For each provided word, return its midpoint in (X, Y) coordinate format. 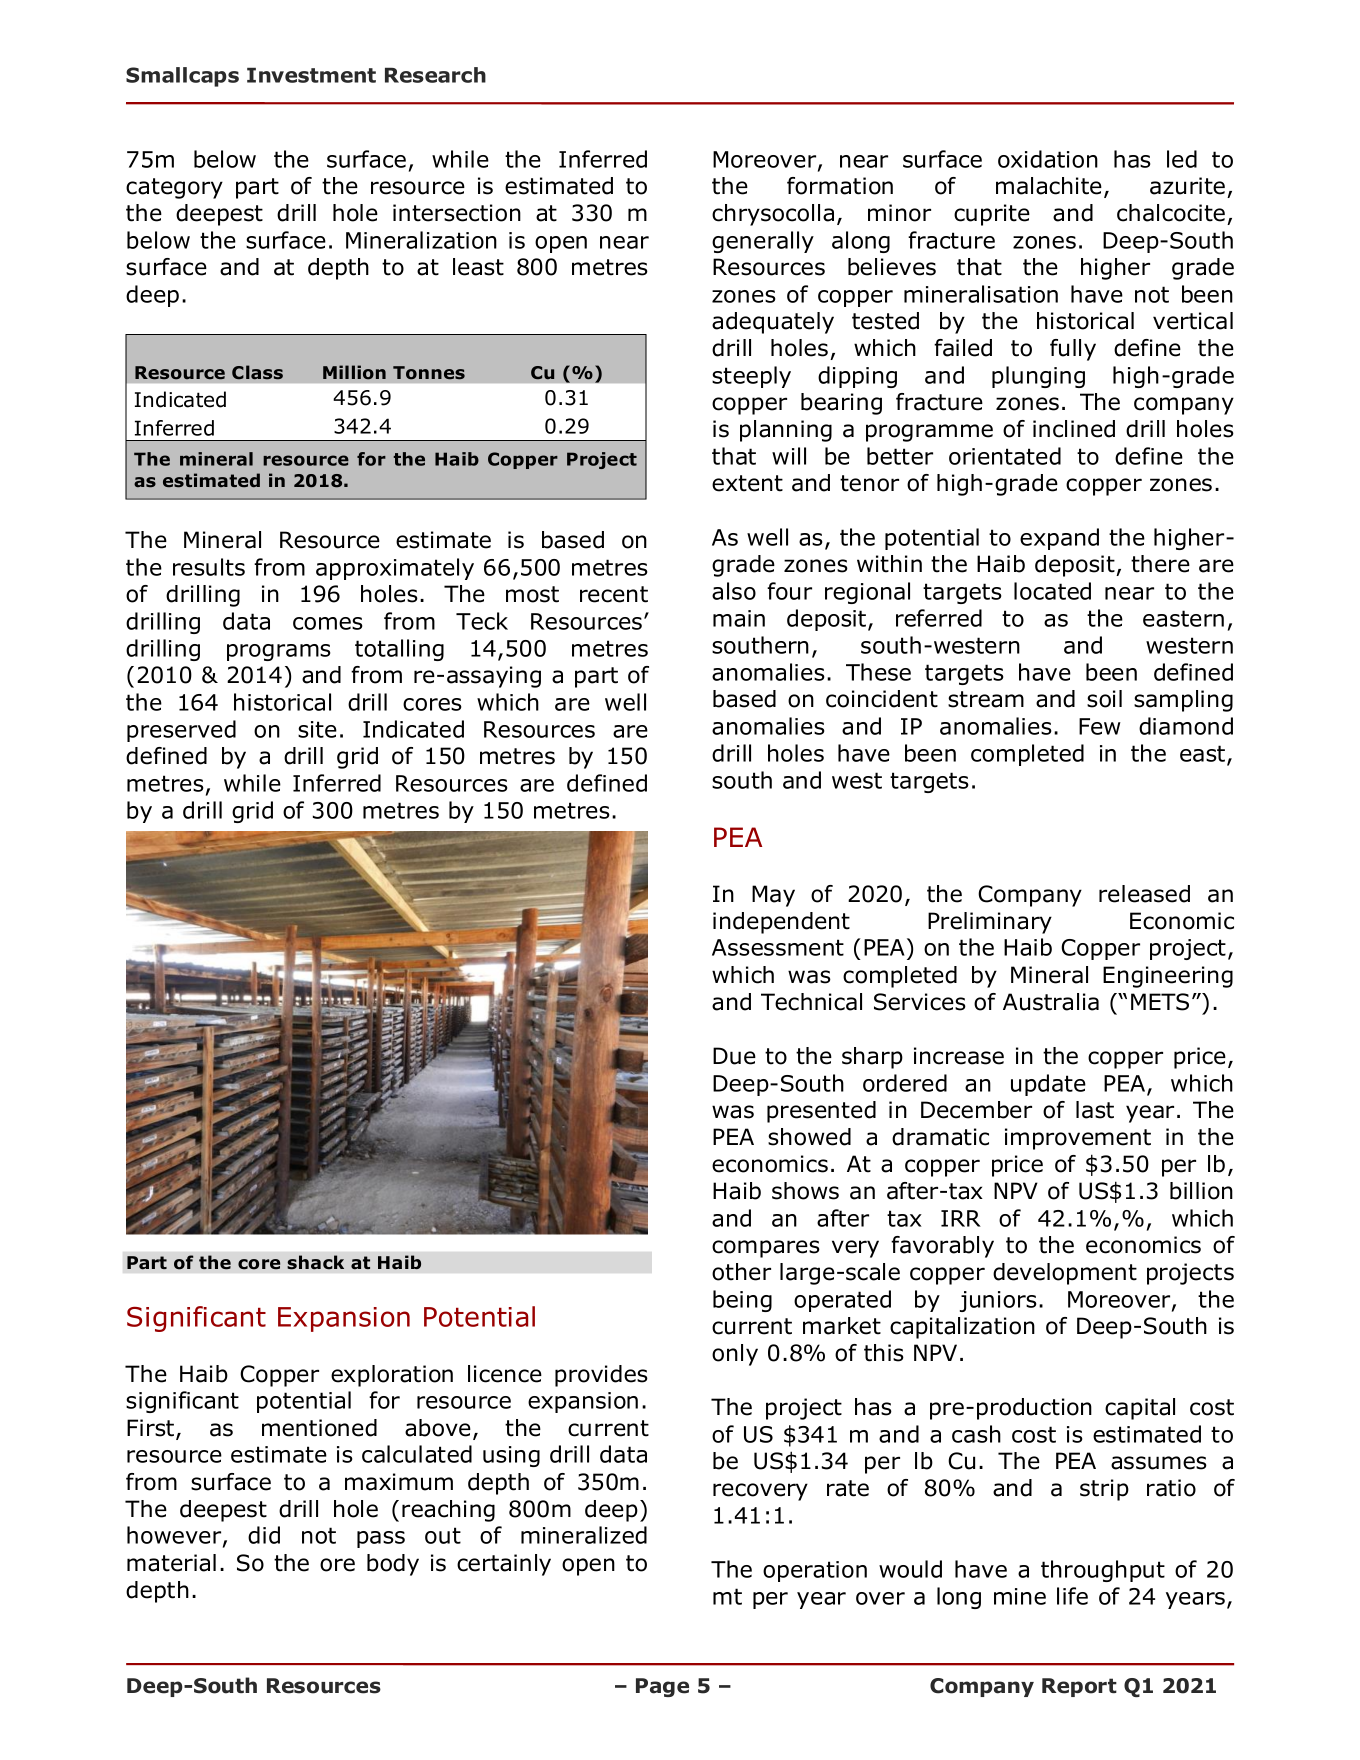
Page (662, 1687)
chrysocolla (773, 215)
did (264, 1535)
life (1072, 1596)
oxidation (1048, 159)
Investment (311, 75)
